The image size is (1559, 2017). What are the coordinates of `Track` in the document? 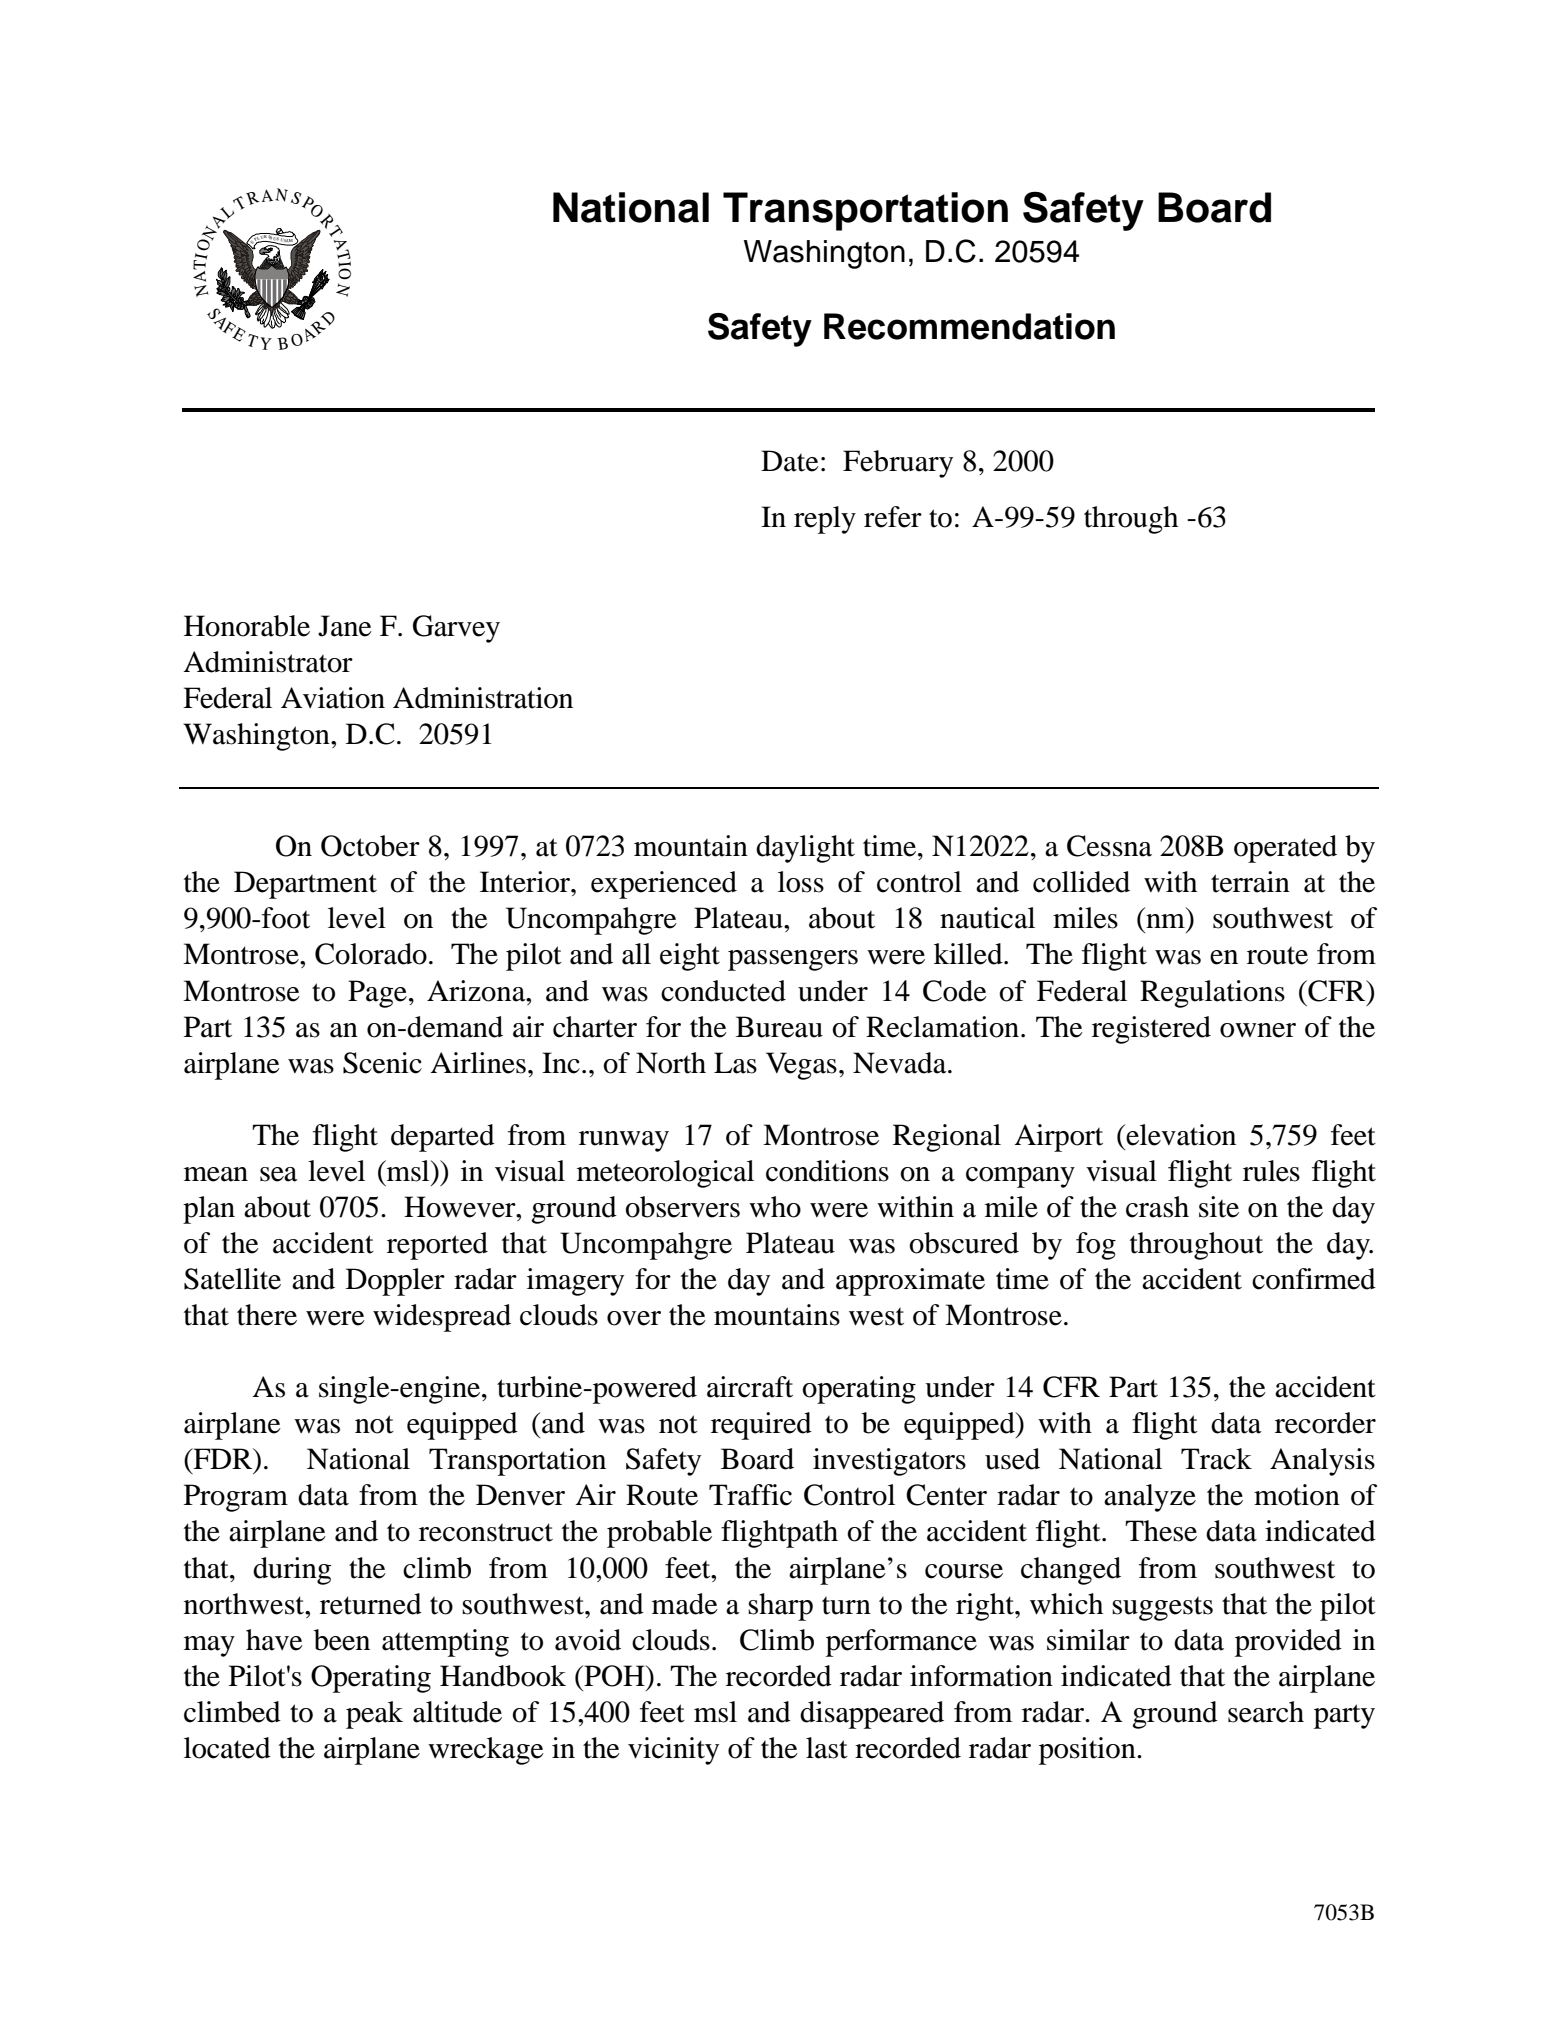 It's located at (1216, 1459).
